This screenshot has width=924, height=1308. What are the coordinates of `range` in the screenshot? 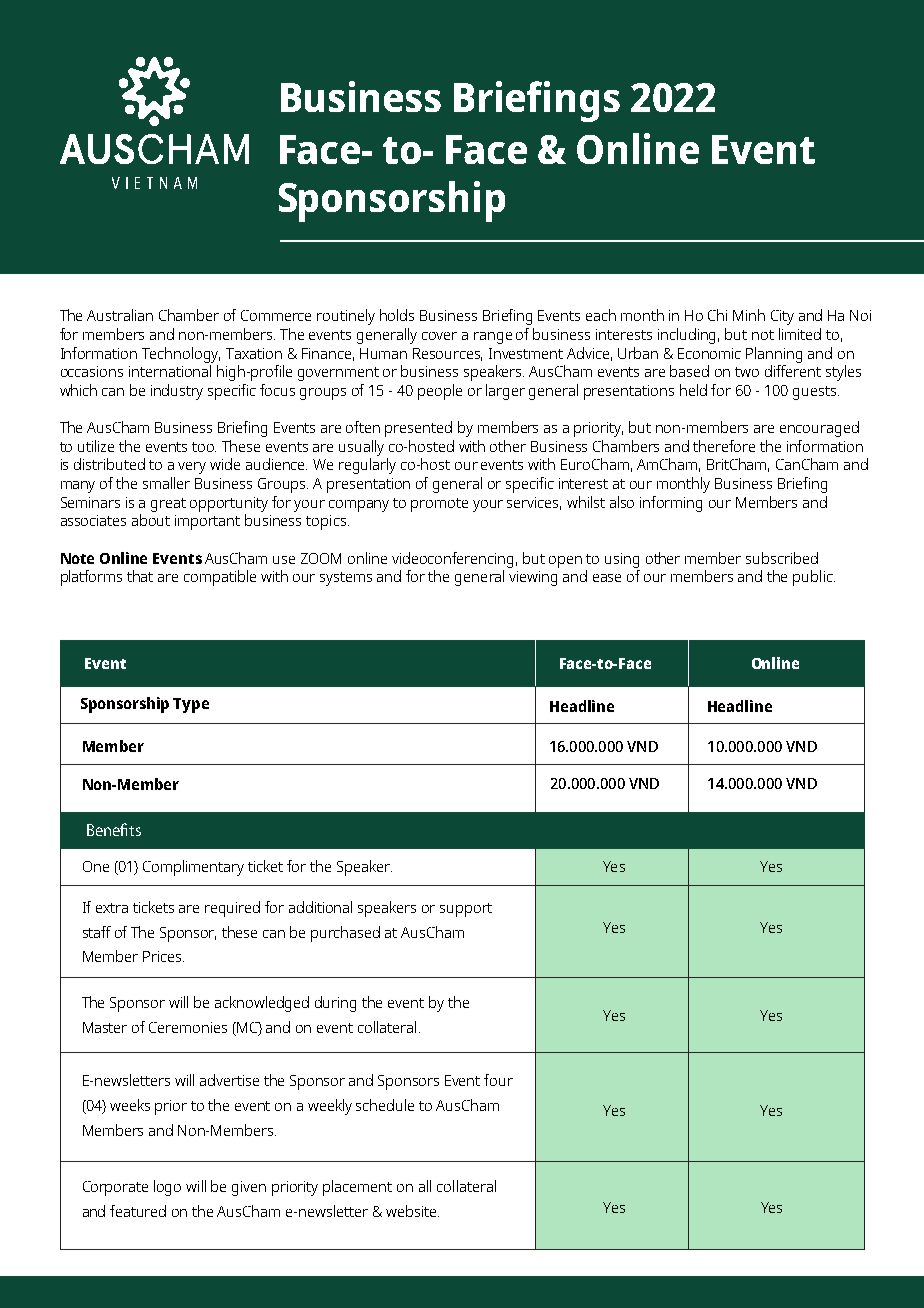 It's located at (493, 338).
